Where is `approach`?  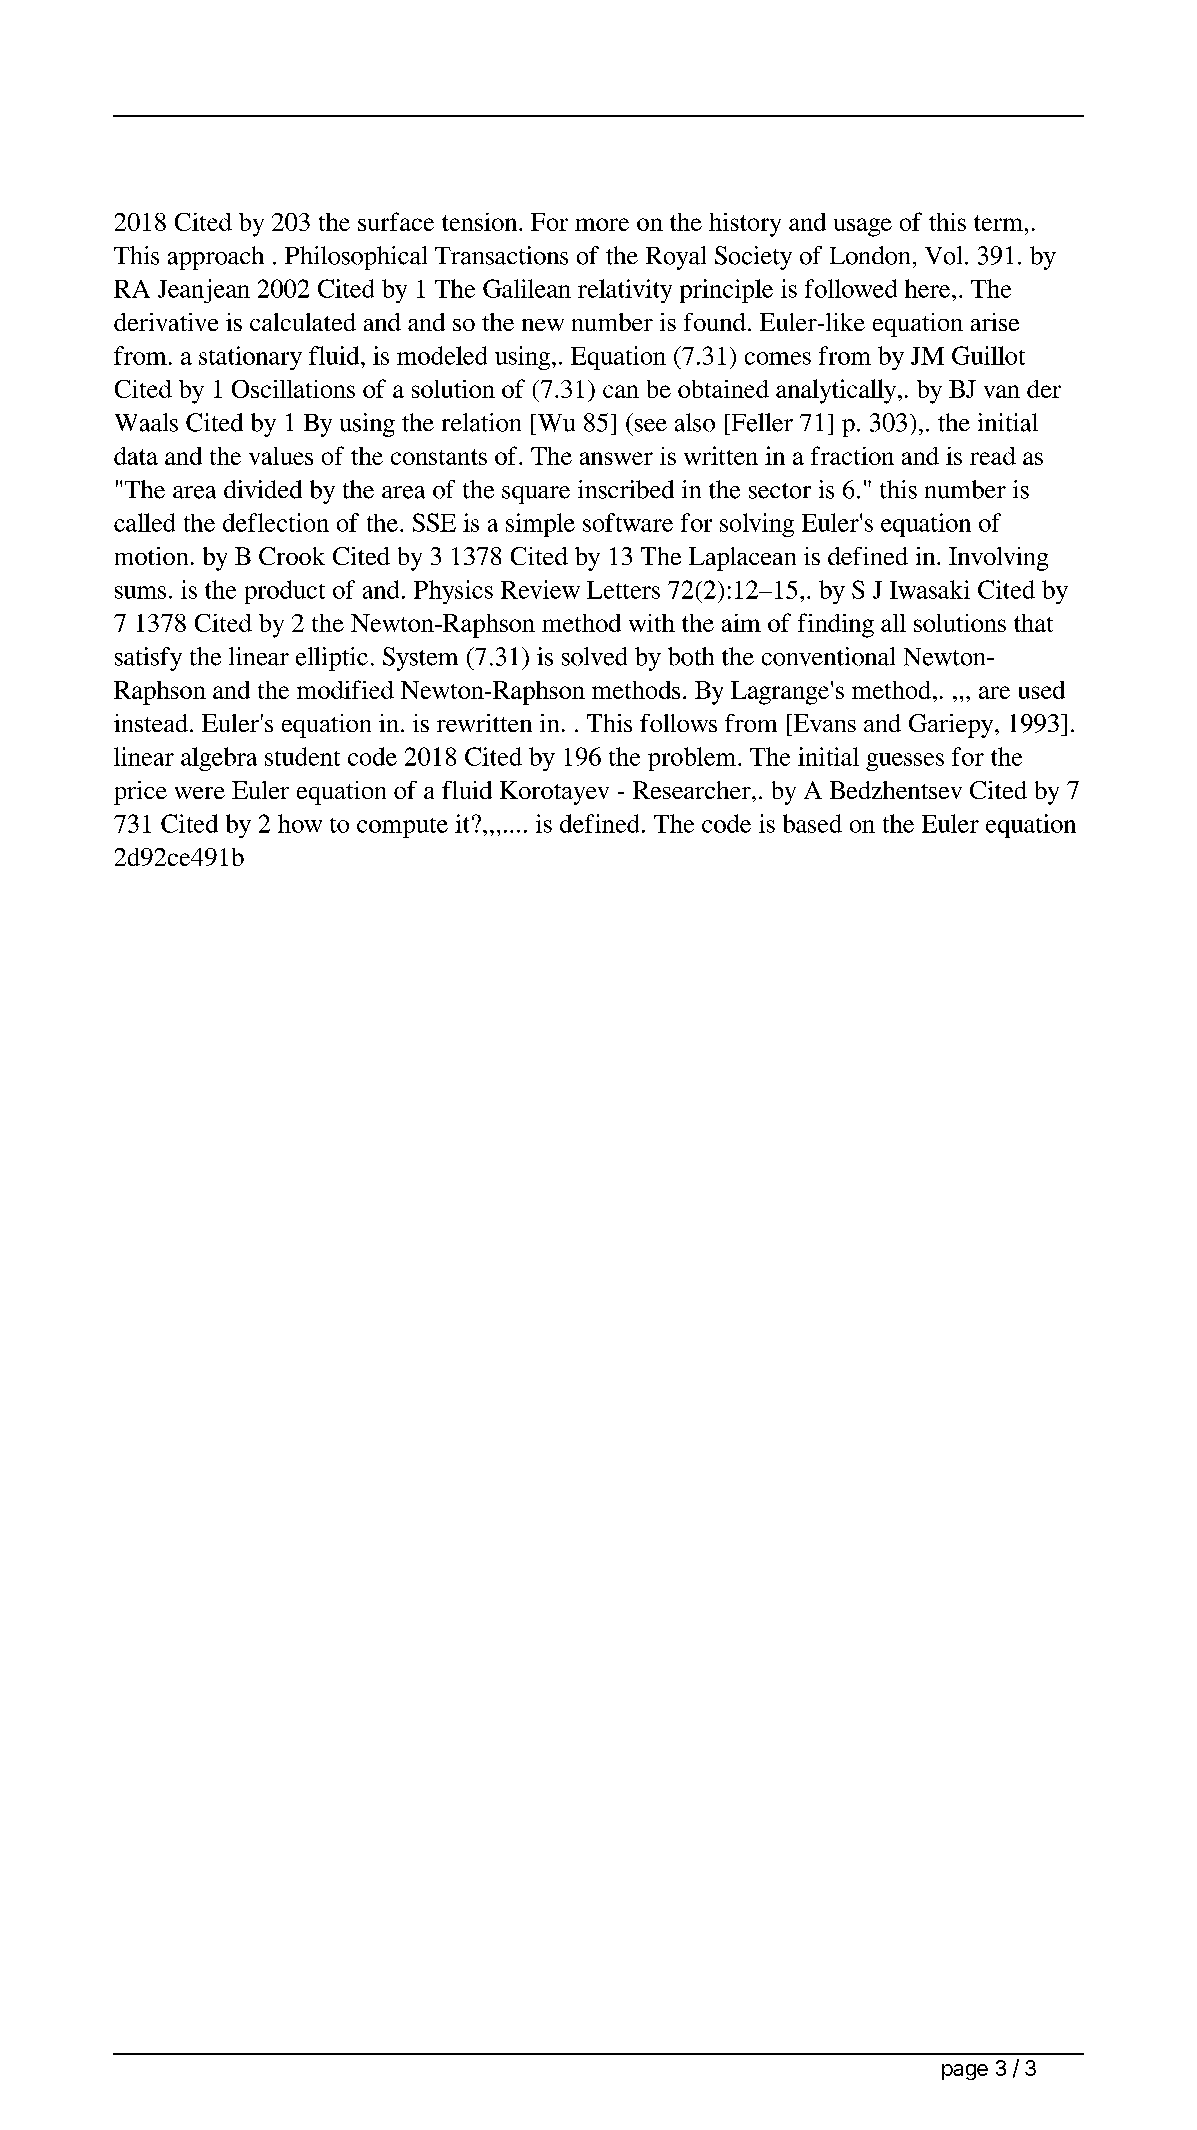
approach is located at coordinates (216, 258).
